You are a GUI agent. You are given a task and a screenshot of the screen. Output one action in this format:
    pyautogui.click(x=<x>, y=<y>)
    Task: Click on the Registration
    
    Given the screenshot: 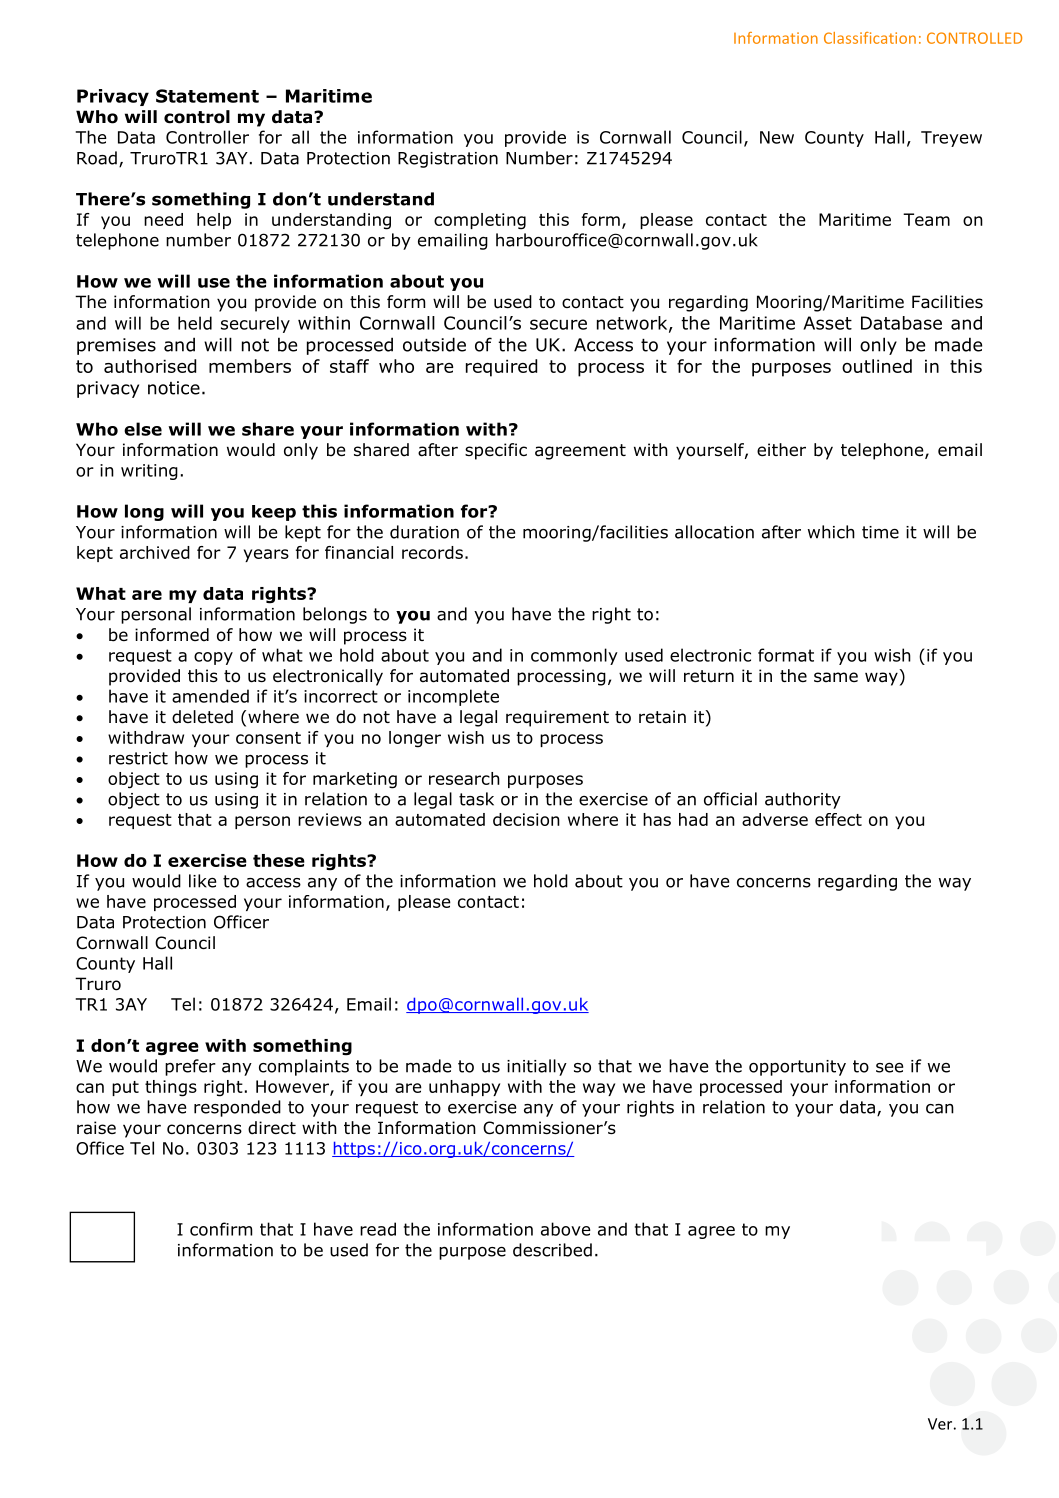 What is the action you would take?
    pyautogui.click(x=448, y=160)
